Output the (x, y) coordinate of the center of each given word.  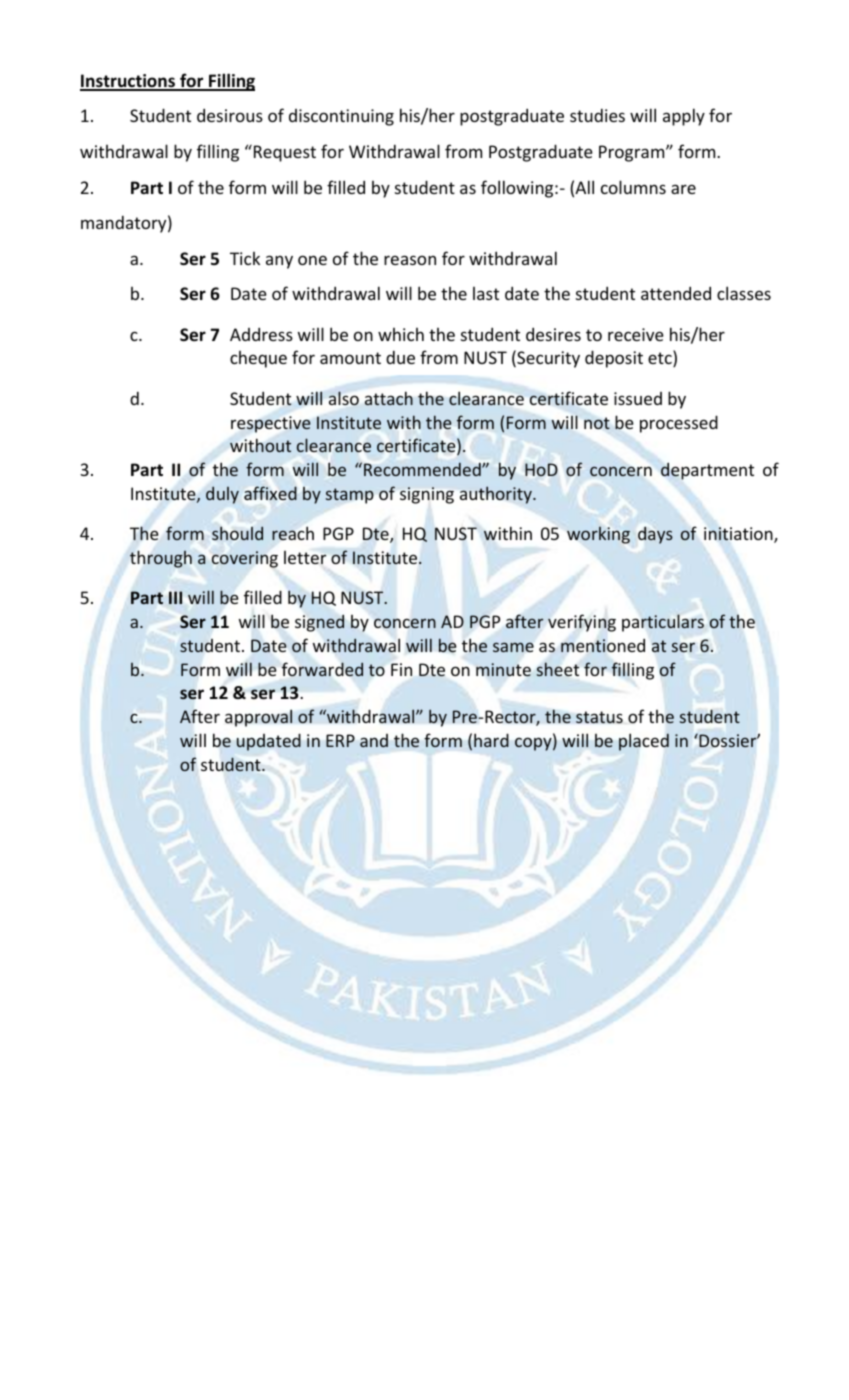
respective (271, 424)
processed (679, 424)
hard (491, 740)
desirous (230, 115)
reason (410, 260)
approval (258, 718)
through (161, 559)
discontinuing (341, 117)
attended (676, 293)
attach (389, 398)
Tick (245, 258)
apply (684, 117)
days (655, 535)
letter (305, 557)
